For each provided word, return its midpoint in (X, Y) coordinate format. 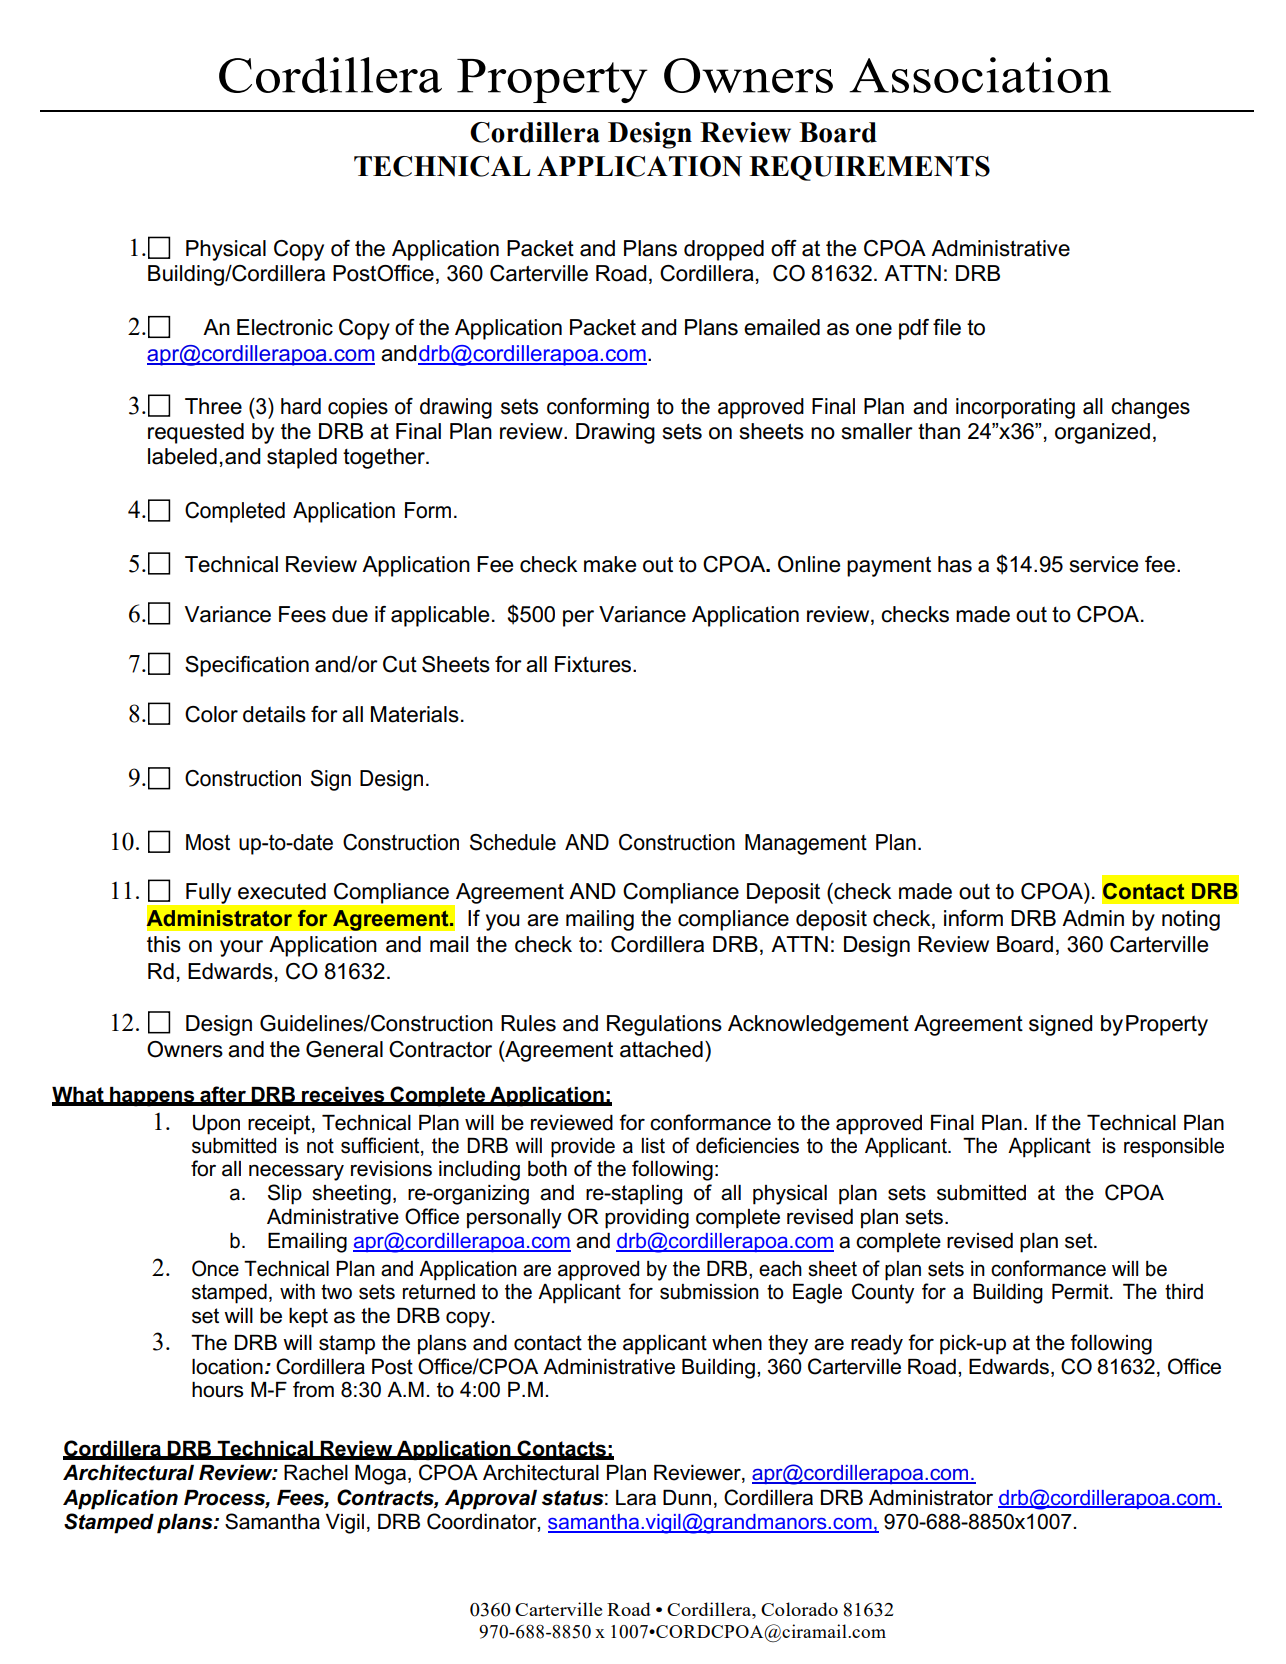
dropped (724, 250)
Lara (636, 1498)
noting (1191, 920)
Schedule (513, 842)
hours (217, 1390)
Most (208, 842)
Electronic (285, 327)
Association (980, 75)
